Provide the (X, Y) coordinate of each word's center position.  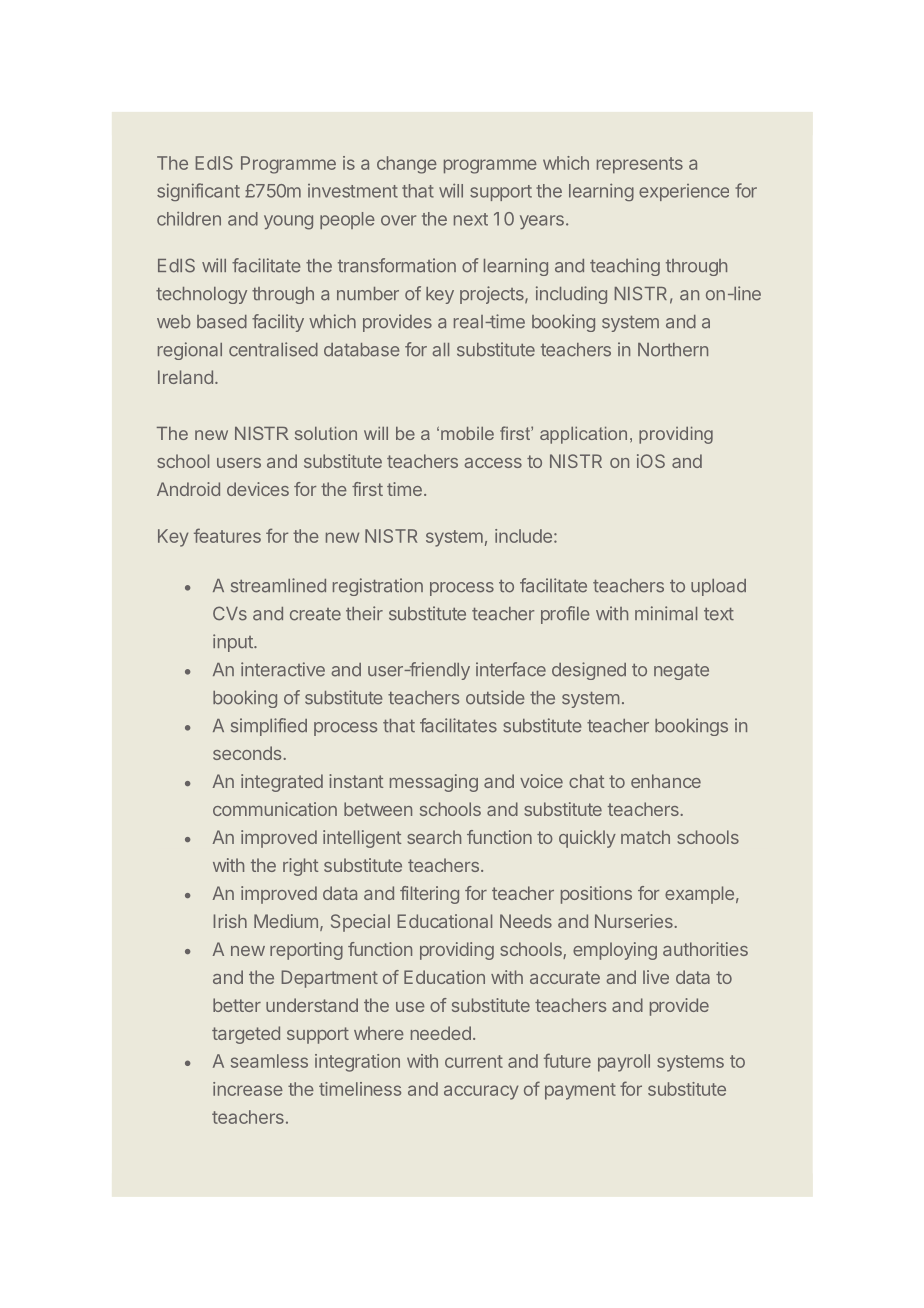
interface (511, 669)
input (234, 643)
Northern (673, 350)
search (434, 837)
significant (198, 192)
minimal (666, 613)
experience (684, 192)
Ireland (185, 377)
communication (275, 809)
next (471, 219)
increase (248, 1089)
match (645, 837)
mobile (467, 433)
